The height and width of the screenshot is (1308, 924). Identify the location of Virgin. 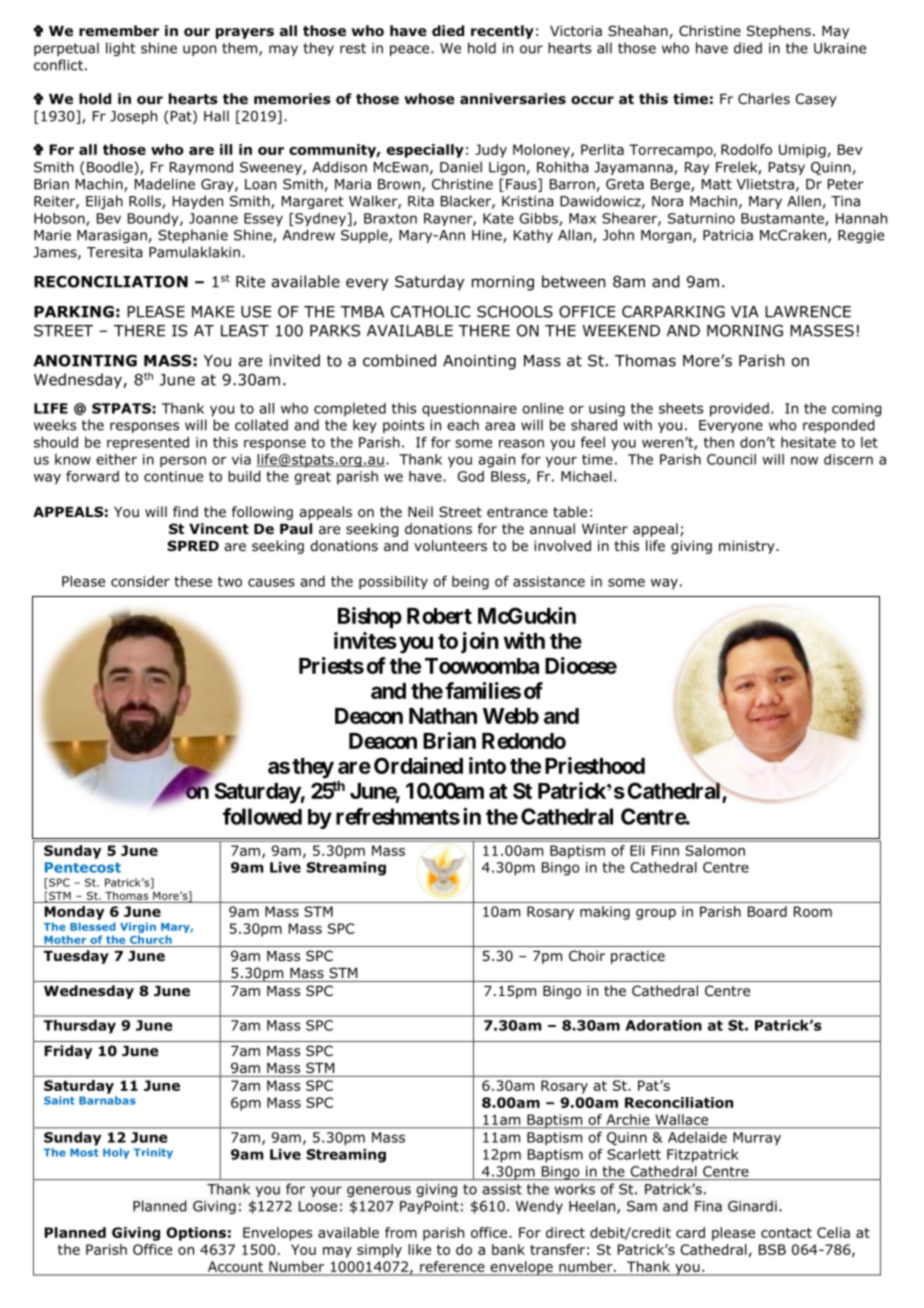
(138, 927).
